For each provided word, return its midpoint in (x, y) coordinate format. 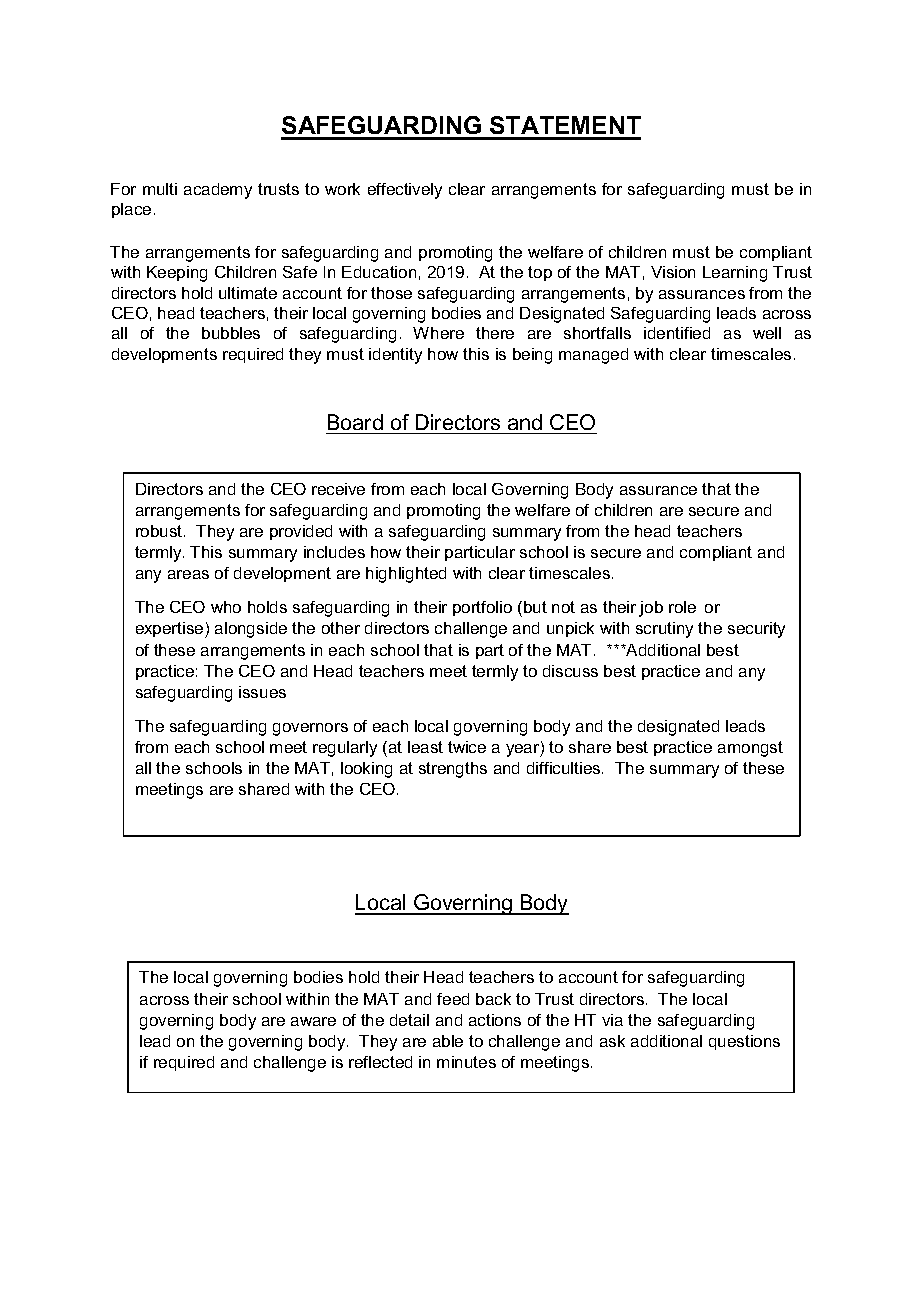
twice (467, 747)
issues (262, 692)
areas (188, 574)
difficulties (565, 768)
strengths (453, 770)
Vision (673, 272)
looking (366, 770)
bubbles (231, 333)
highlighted (406, 575)
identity (395, 356)
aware (313, 1021)
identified (677, 333)
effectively (405, 191)
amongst (750, 749)
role (682, 607)
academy (218, 191)
